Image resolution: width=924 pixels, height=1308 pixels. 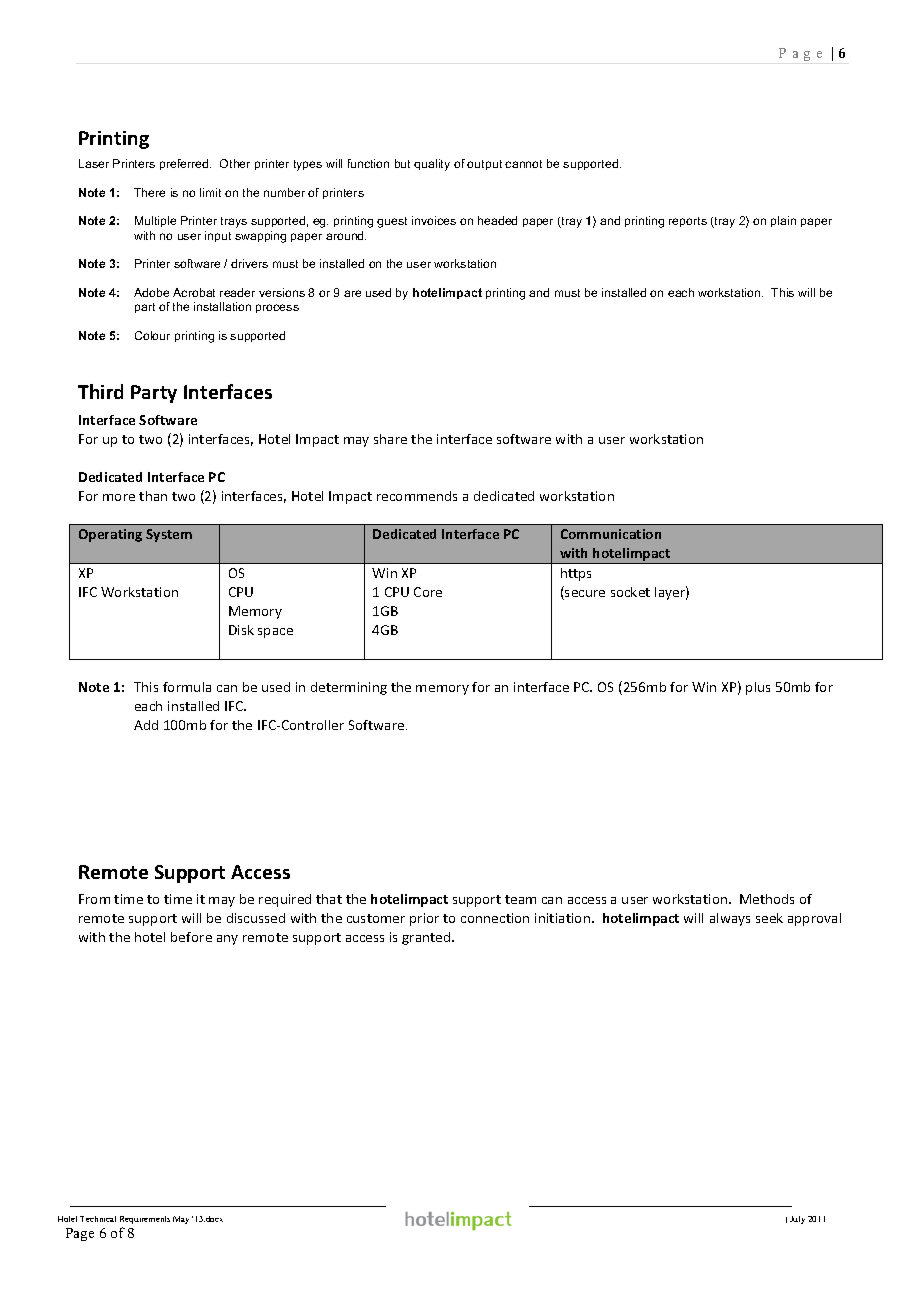 What do you see at coordinates (576, 574) in the document?
I see `https` at bounding box center [576, 574].
